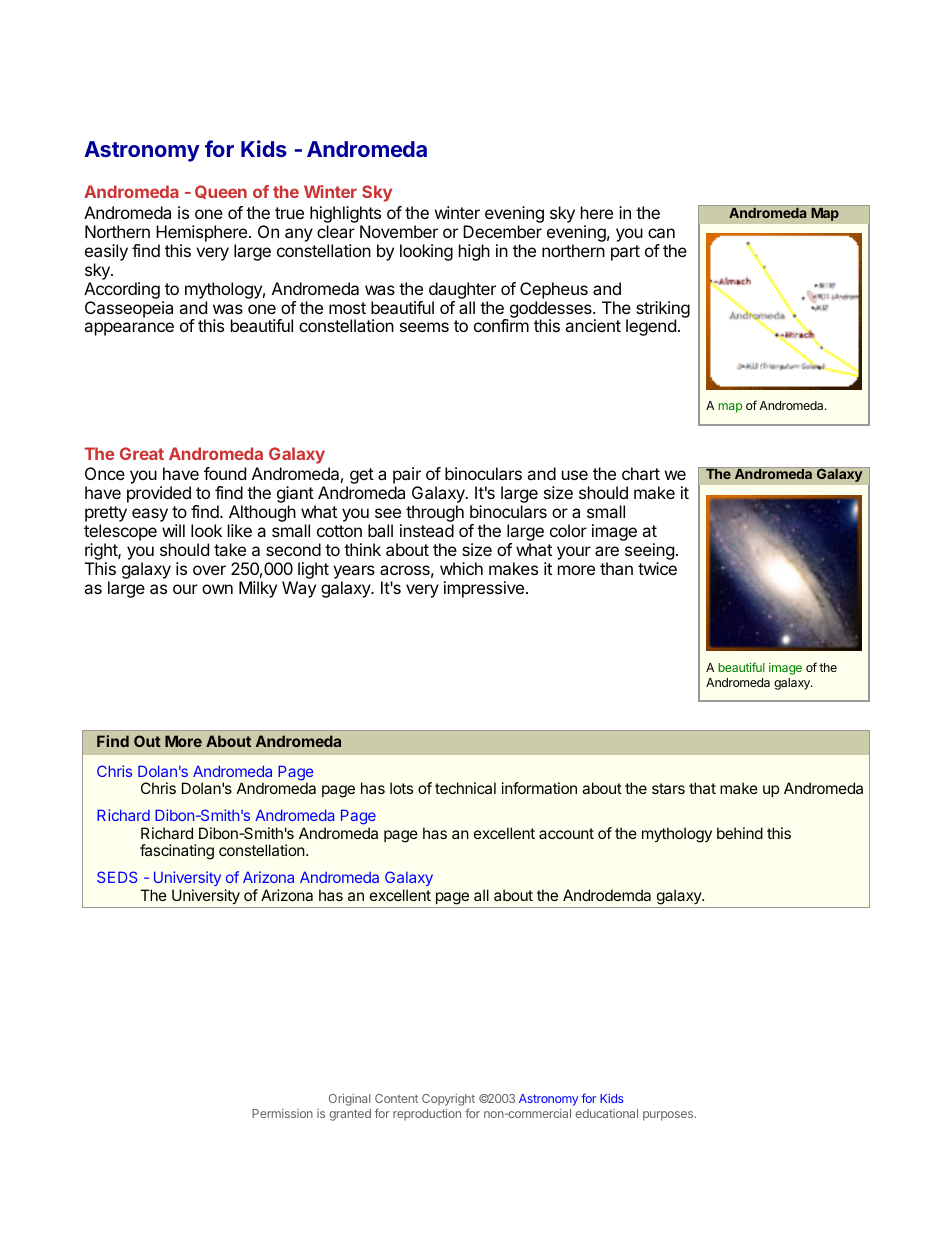  Describe the element at coordinates (349, 1100) in the screenshot. I see `Original` at that location.
